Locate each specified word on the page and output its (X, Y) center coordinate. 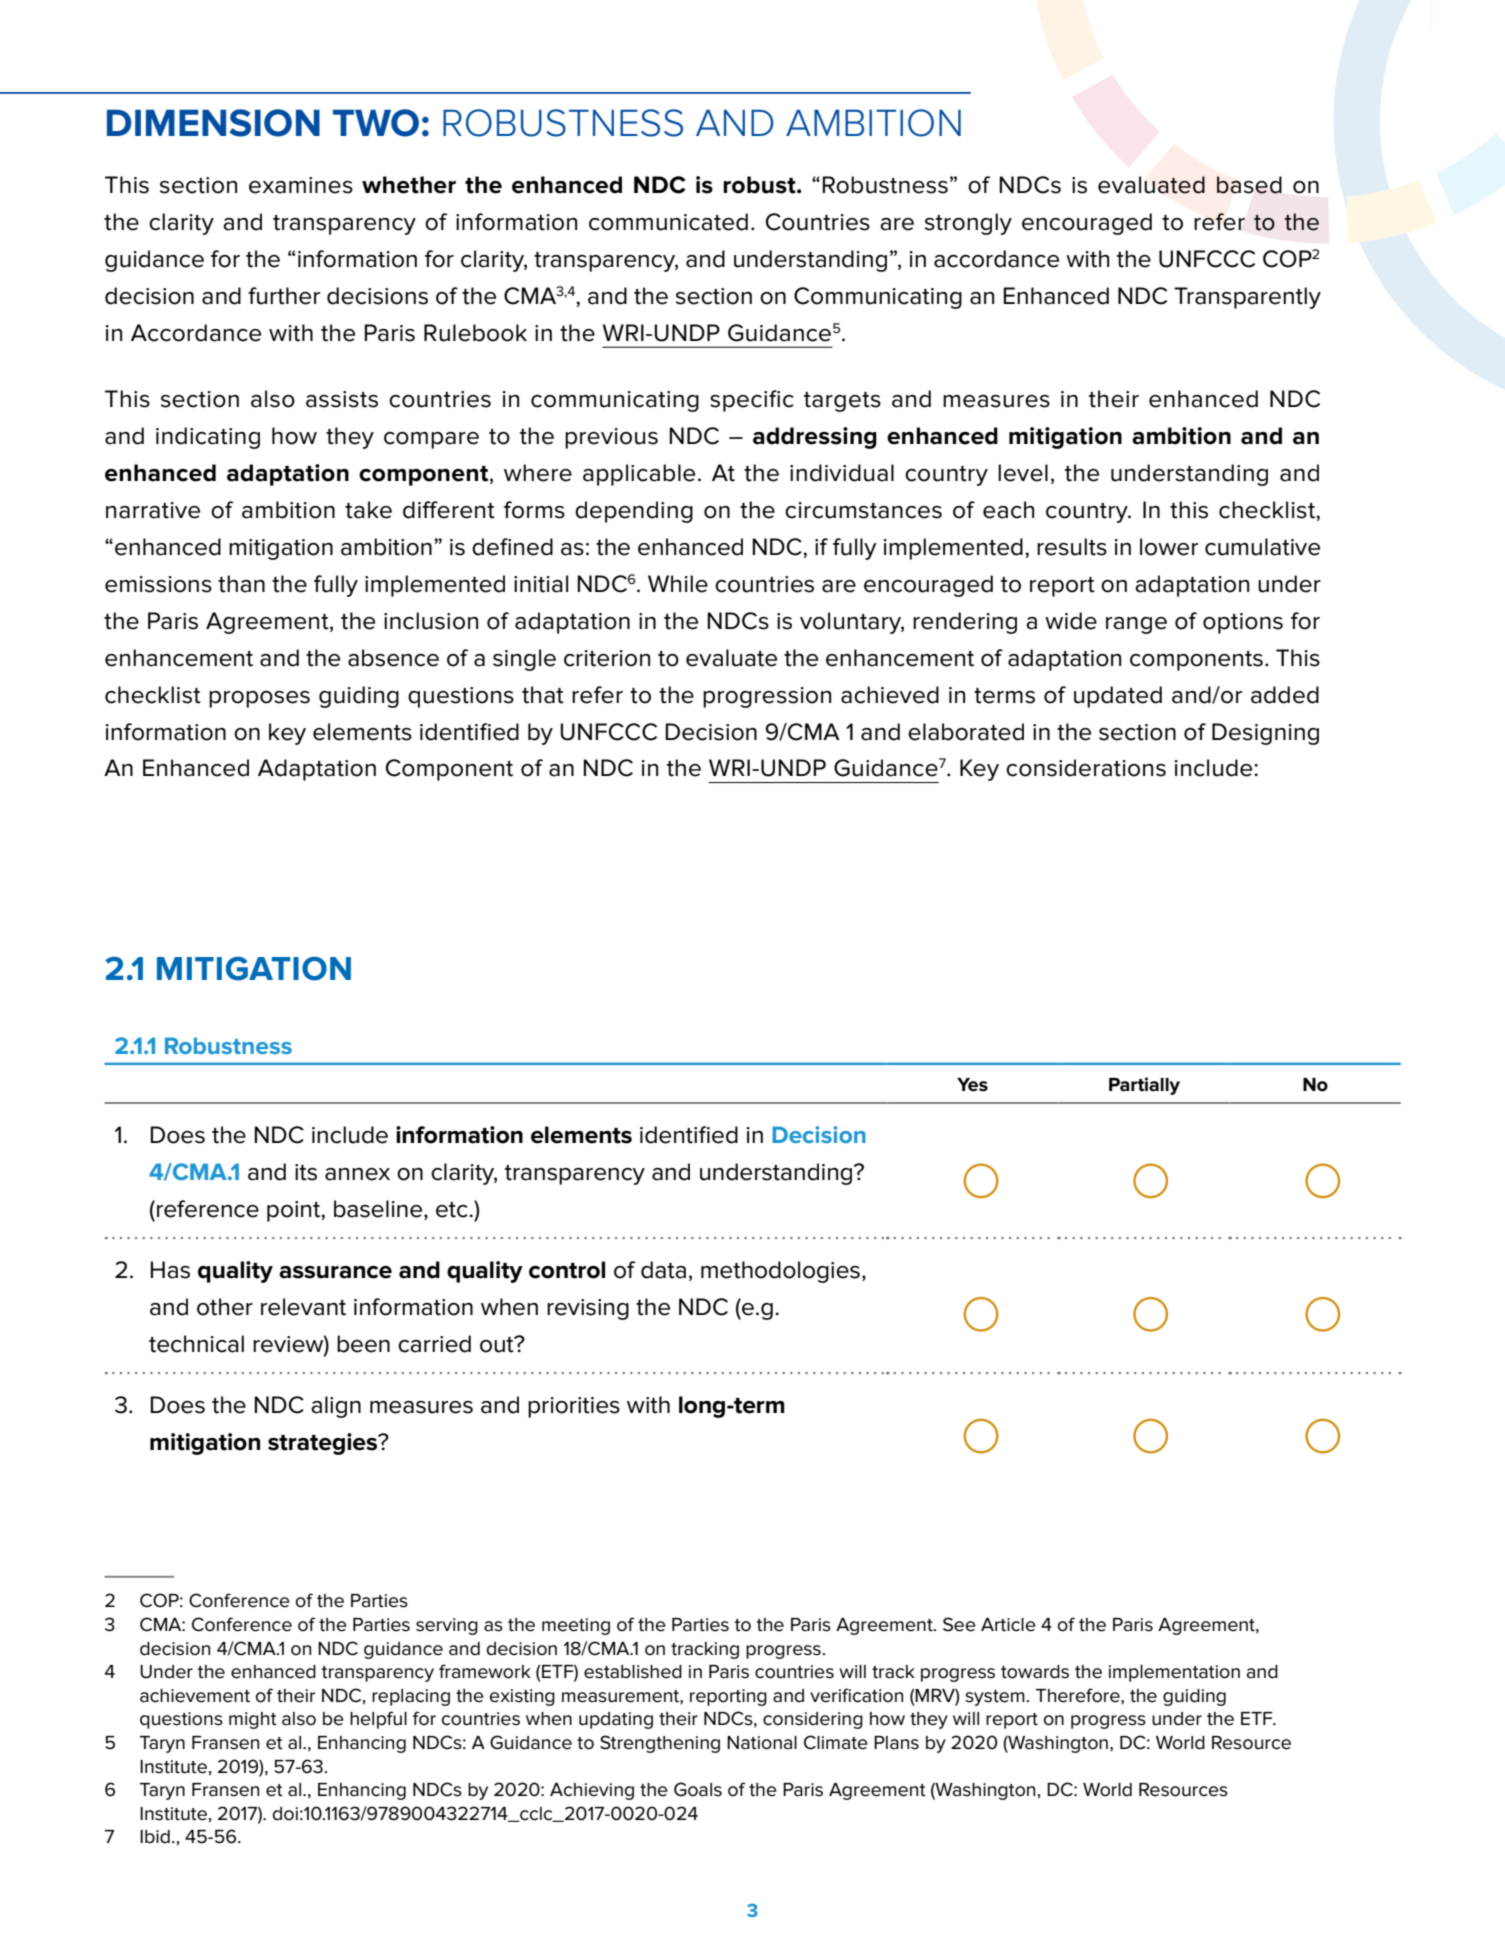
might (253, 1720)
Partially (1144, 1086)
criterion (607, 658)
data (663, 1270)
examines (301, 185)
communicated (668, 222)
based (1249, 185)
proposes (259, 699)
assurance (335, 1272)
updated (1118, 697)
